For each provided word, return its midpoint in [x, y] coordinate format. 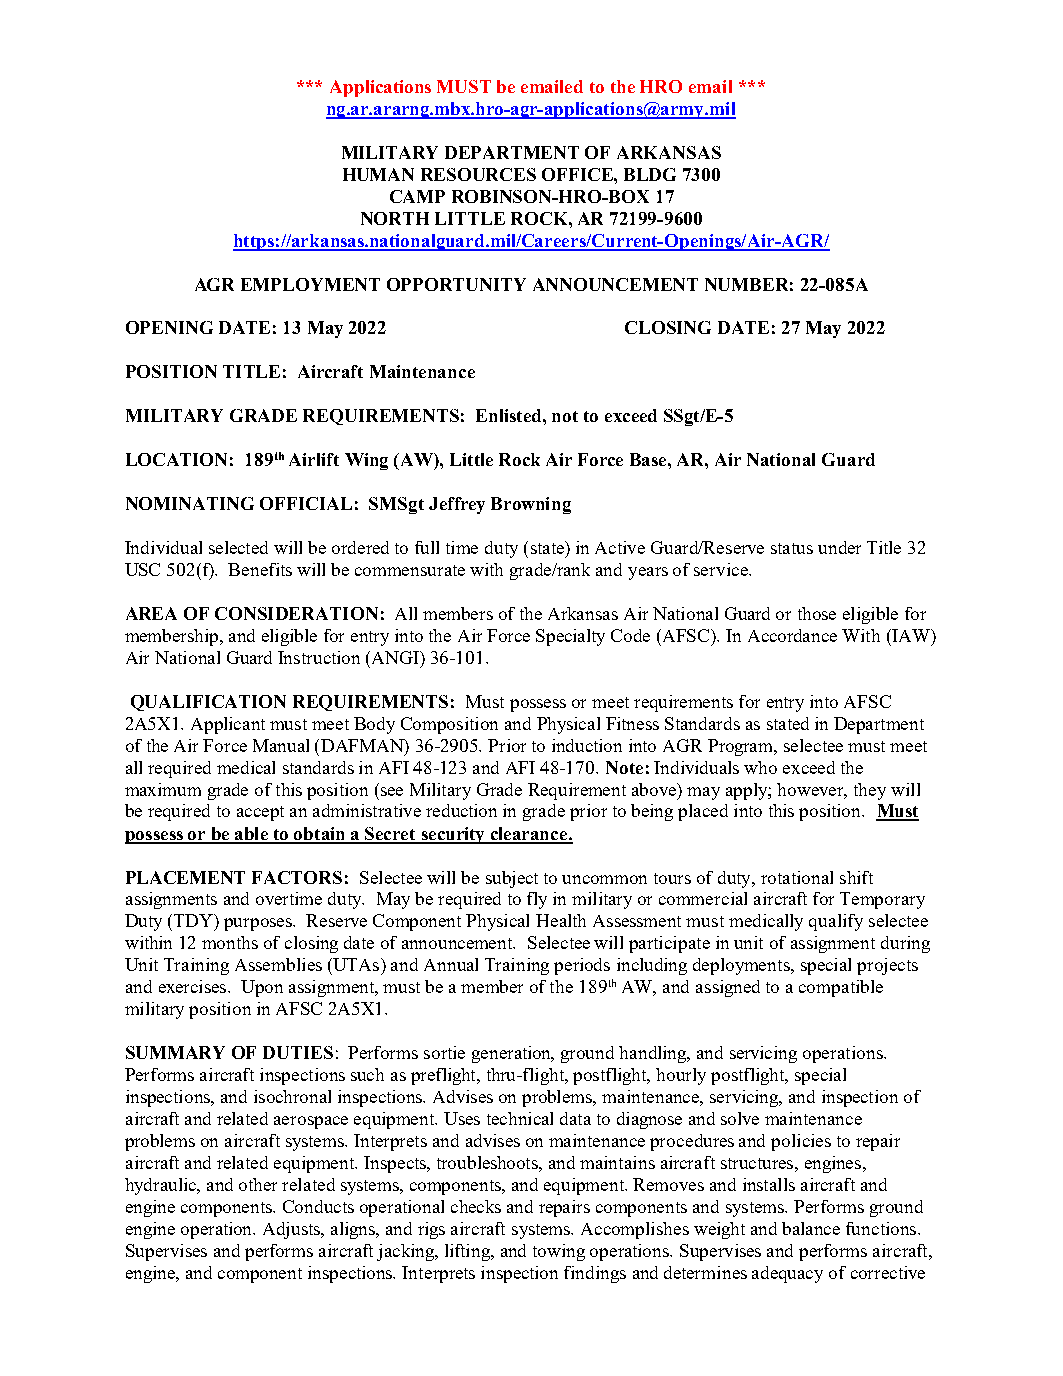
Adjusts [293, 1230]
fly [537, 900]
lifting [469, 1252]
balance [811, 1228]
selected [238, 547]
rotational [797, 877]
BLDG [650, 174]
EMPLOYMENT [310, 284]
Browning [531, 505]
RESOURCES [478, 174]
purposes [259, 924]
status [792, 548]
